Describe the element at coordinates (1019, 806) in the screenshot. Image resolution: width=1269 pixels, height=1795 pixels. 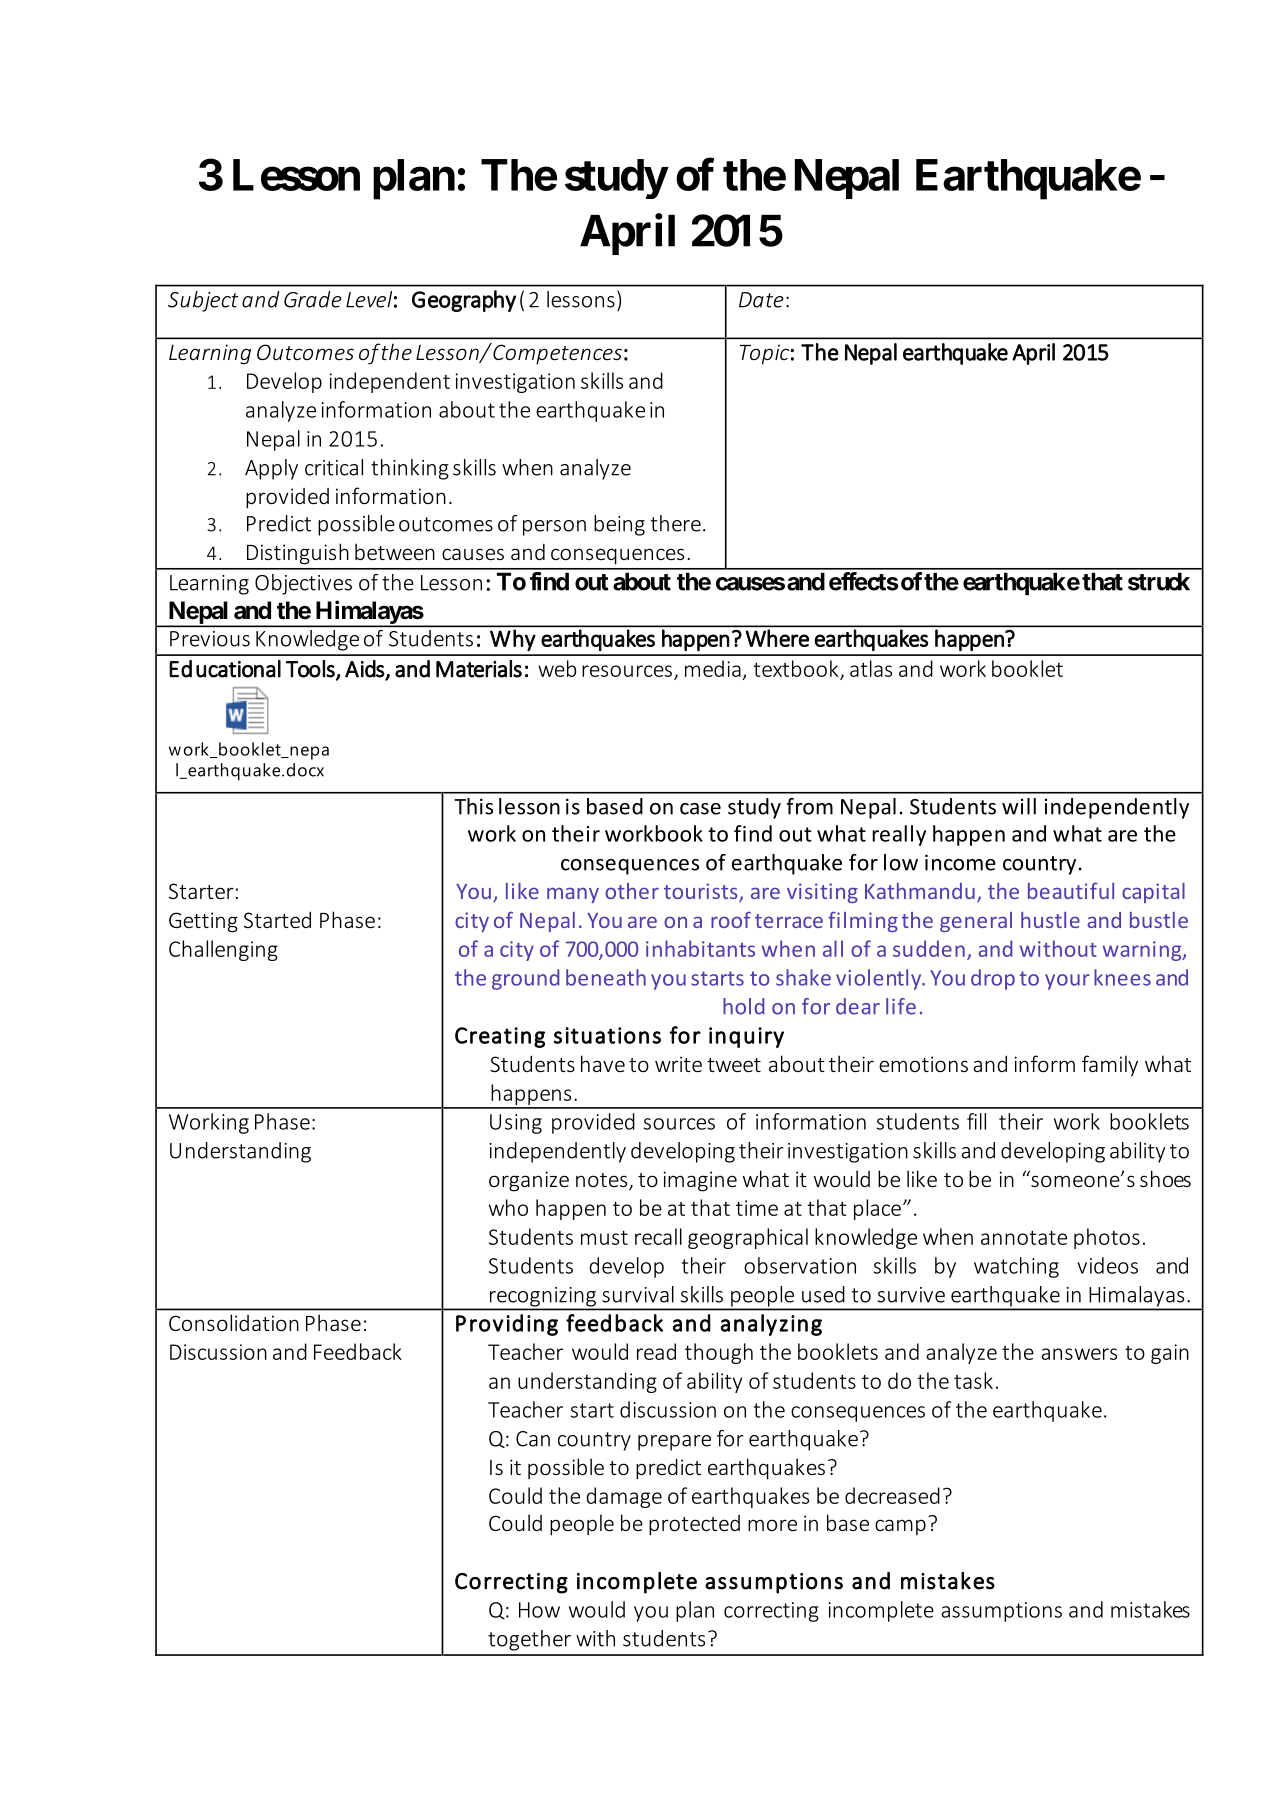
I see `will` at that location.
